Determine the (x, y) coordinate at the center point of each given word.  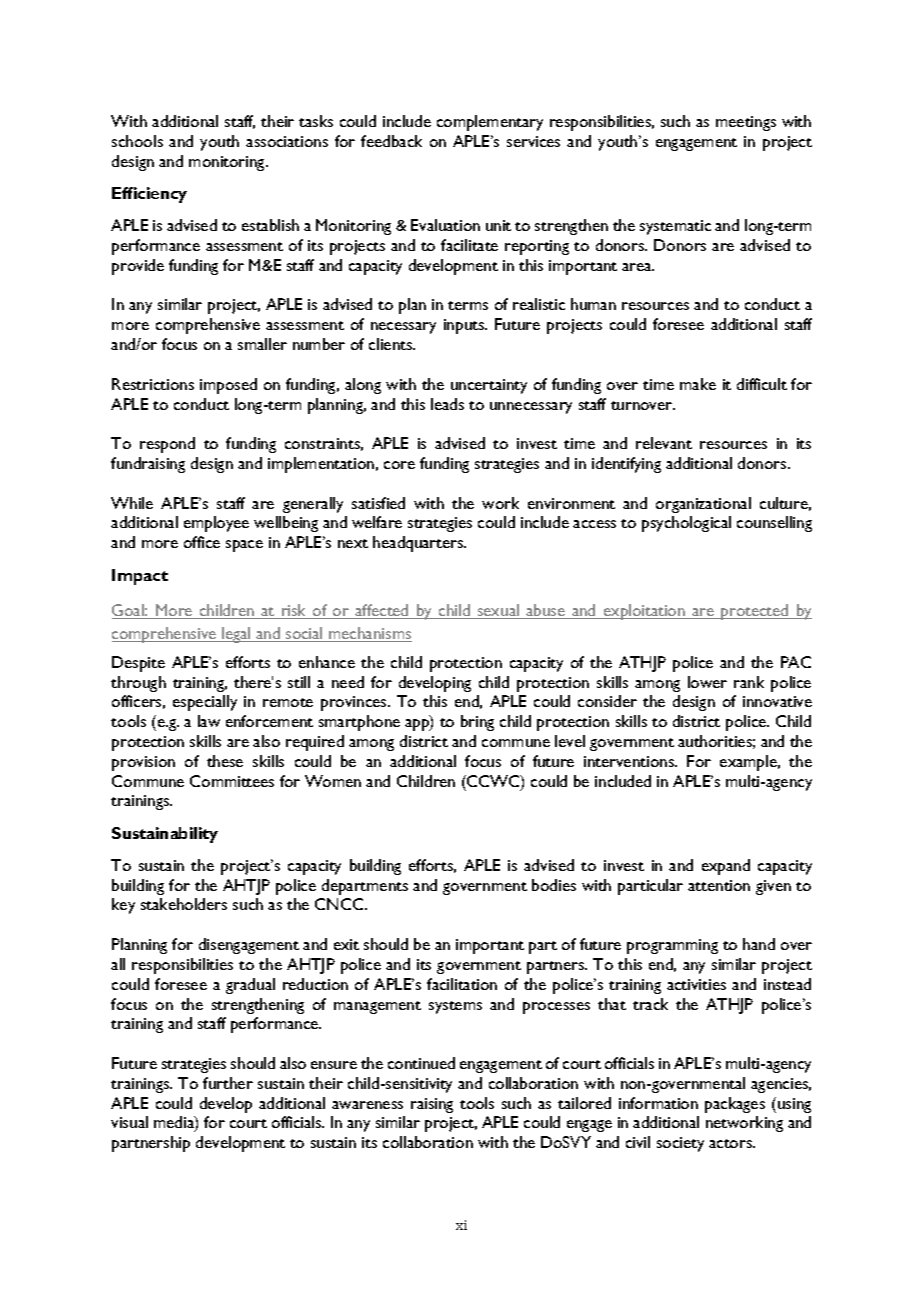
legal (236, 635)
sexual (498, 611)
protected (755, 612)
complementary (490, 123)
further (228, 1083)
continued (421, 1063)
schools (137, 141)
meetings (746, 123)
